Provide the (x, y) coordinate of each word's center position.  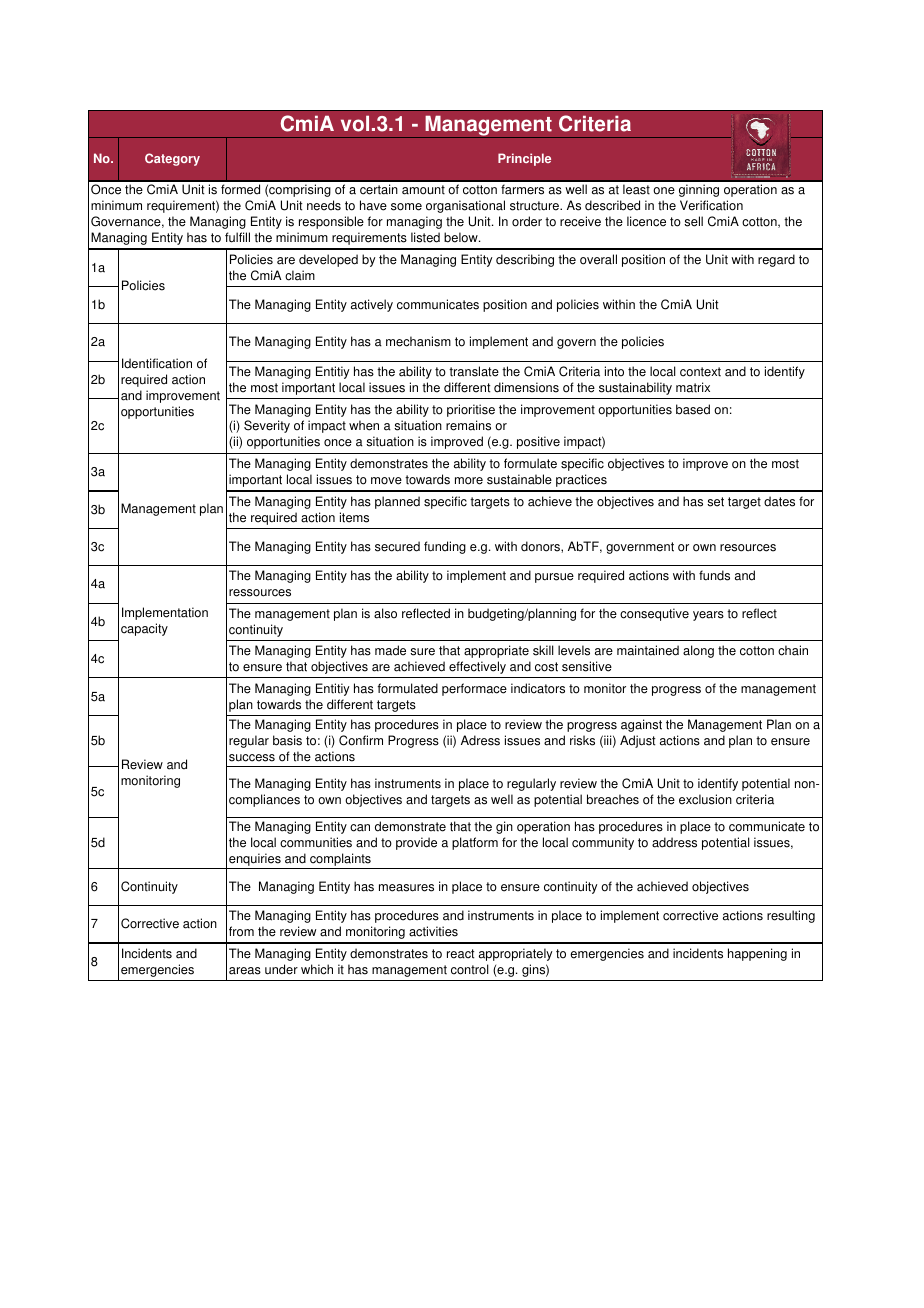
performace (474, 689)
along (698, 651)
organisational (465, 206)
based (693, 409)
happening (757, 954)
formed (240, 189)
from (241, 931)
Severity (267, 426)
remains (468, 425)
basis (287, 740)
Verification (711, 205)
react (461, 954)
